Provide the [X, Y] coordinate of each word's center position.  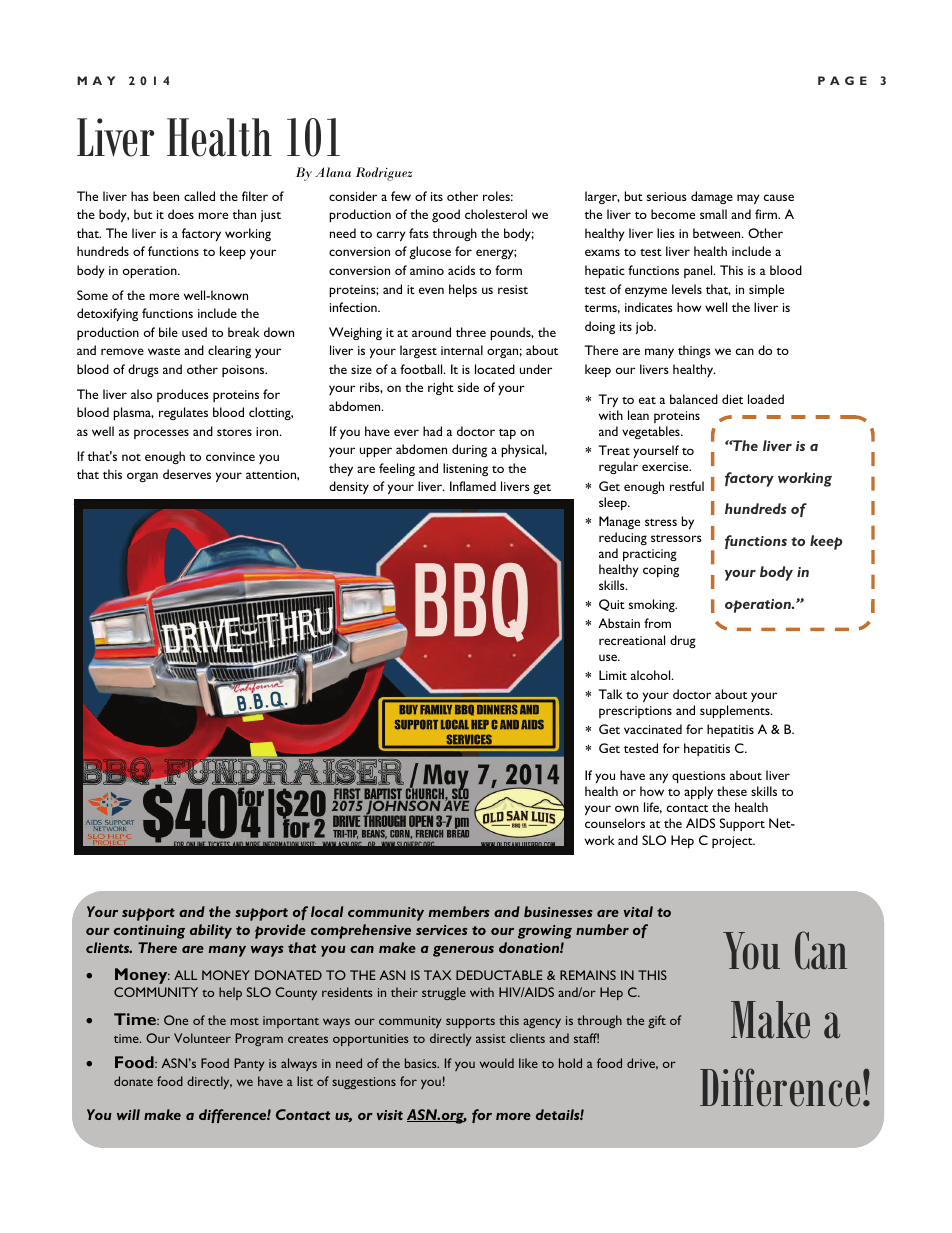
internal [462, 350]
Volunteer [202, 1038]
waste [164, 351]
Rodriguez [384, 174]
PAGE [842, 80]
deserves [187, 474]
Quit [612, 605]
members [459, 911]
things [694, 351]
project [733, 842]
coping [661, 571]
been [166, 196]
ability [211, 931]
